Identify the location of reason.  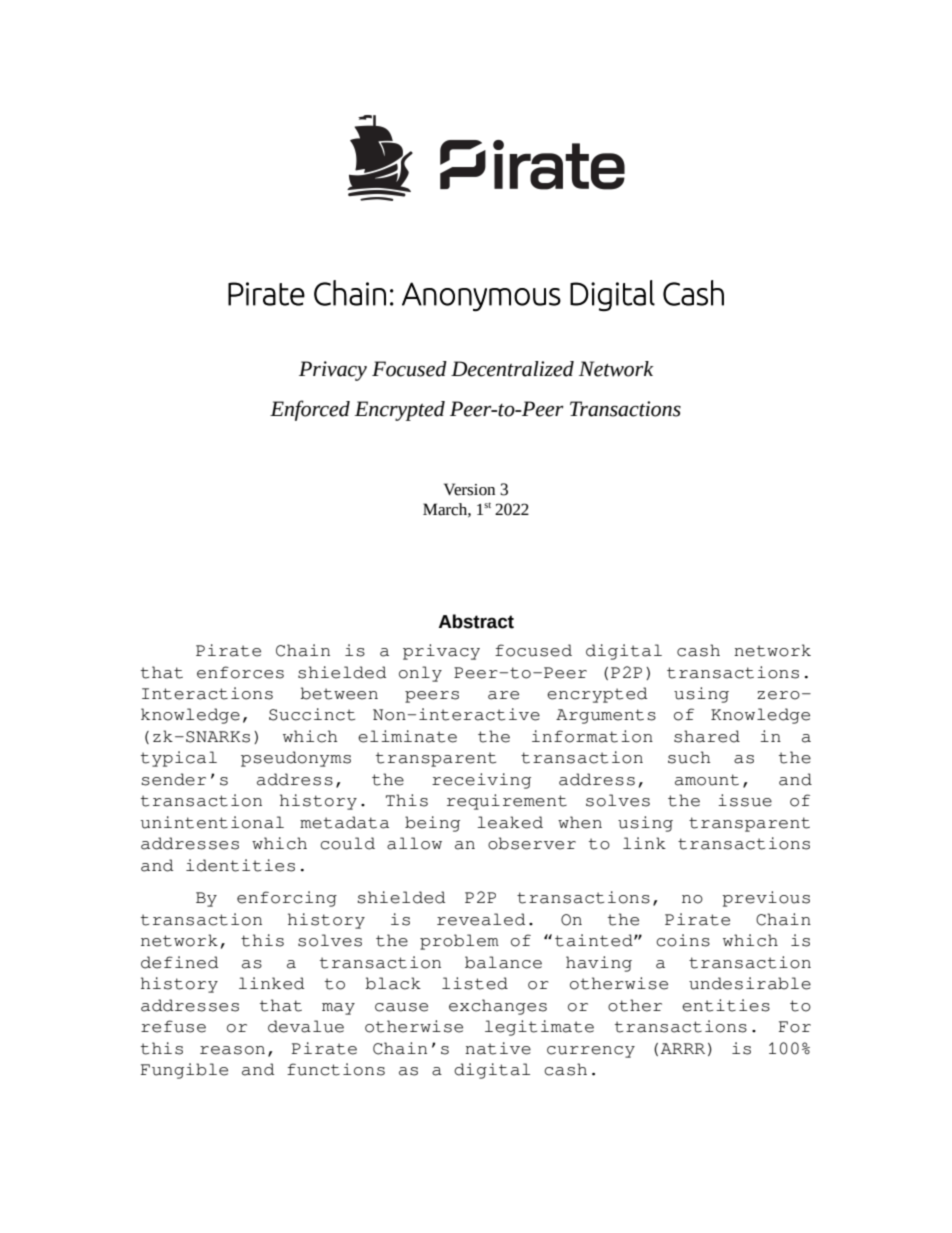
(232, 1050).
